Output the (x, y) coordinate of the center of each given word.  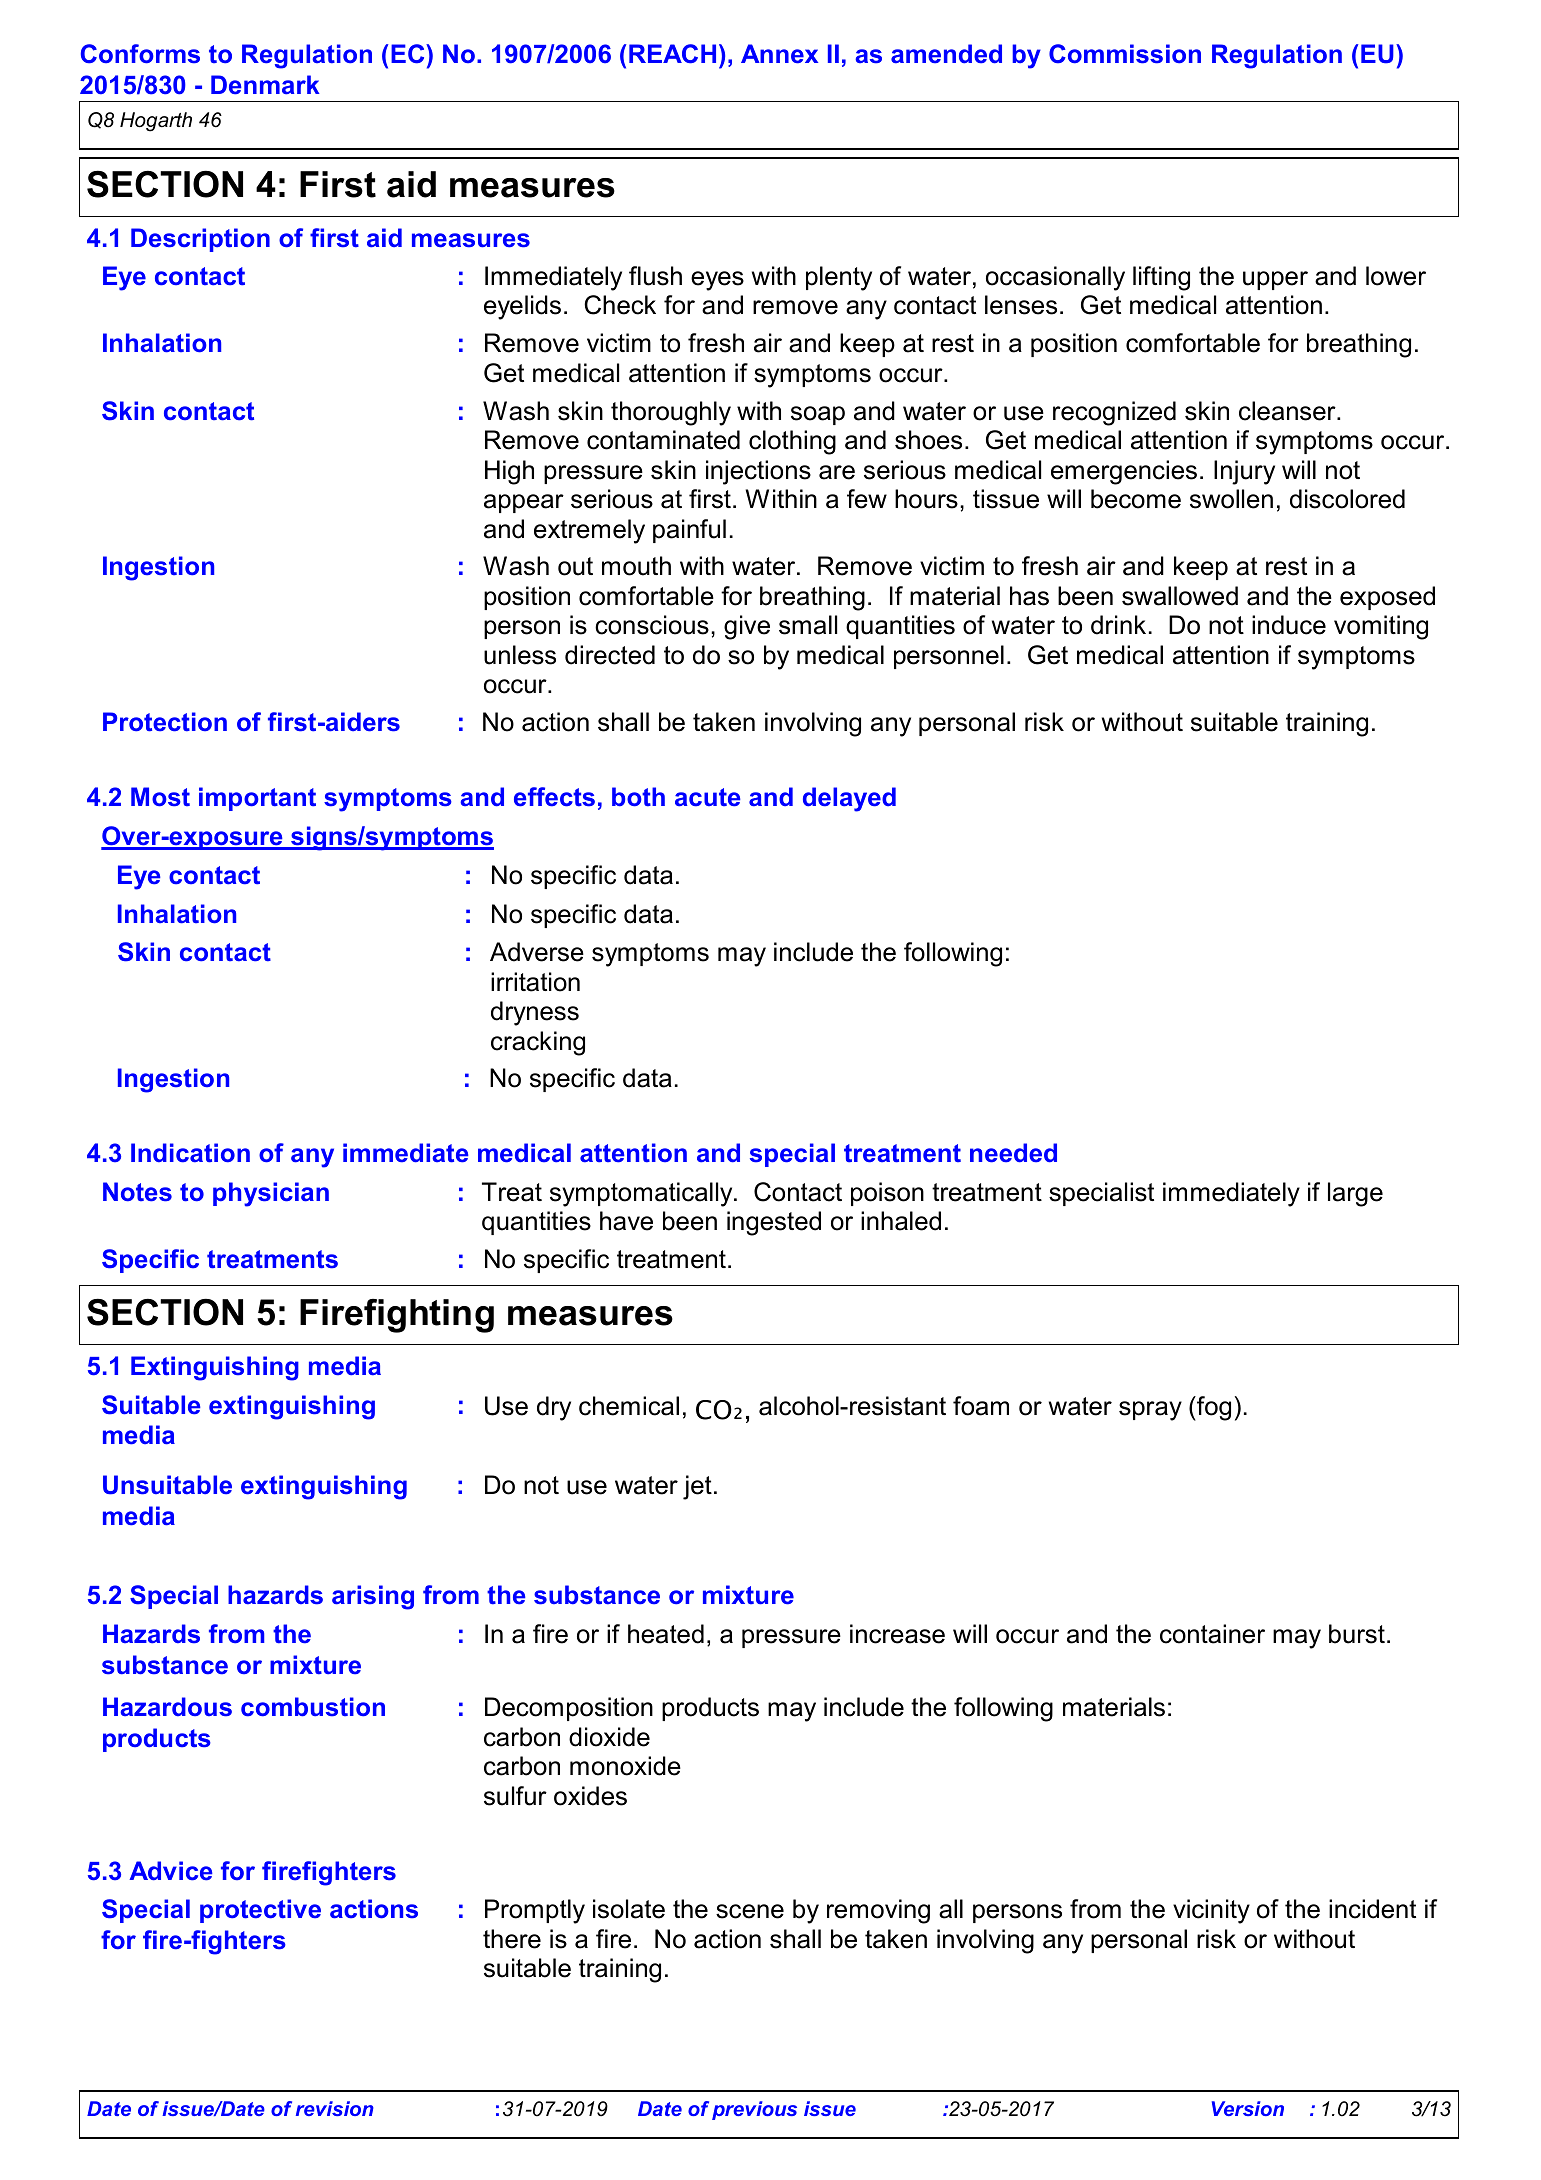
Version (1248, 2108)
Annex (779, 54)
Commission (1125, 54)
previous (754, 2110)
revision (335, 2108)
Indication (190, 1153)
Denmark (265, 85)
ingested (774, 1223)
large (1355, 1194)
